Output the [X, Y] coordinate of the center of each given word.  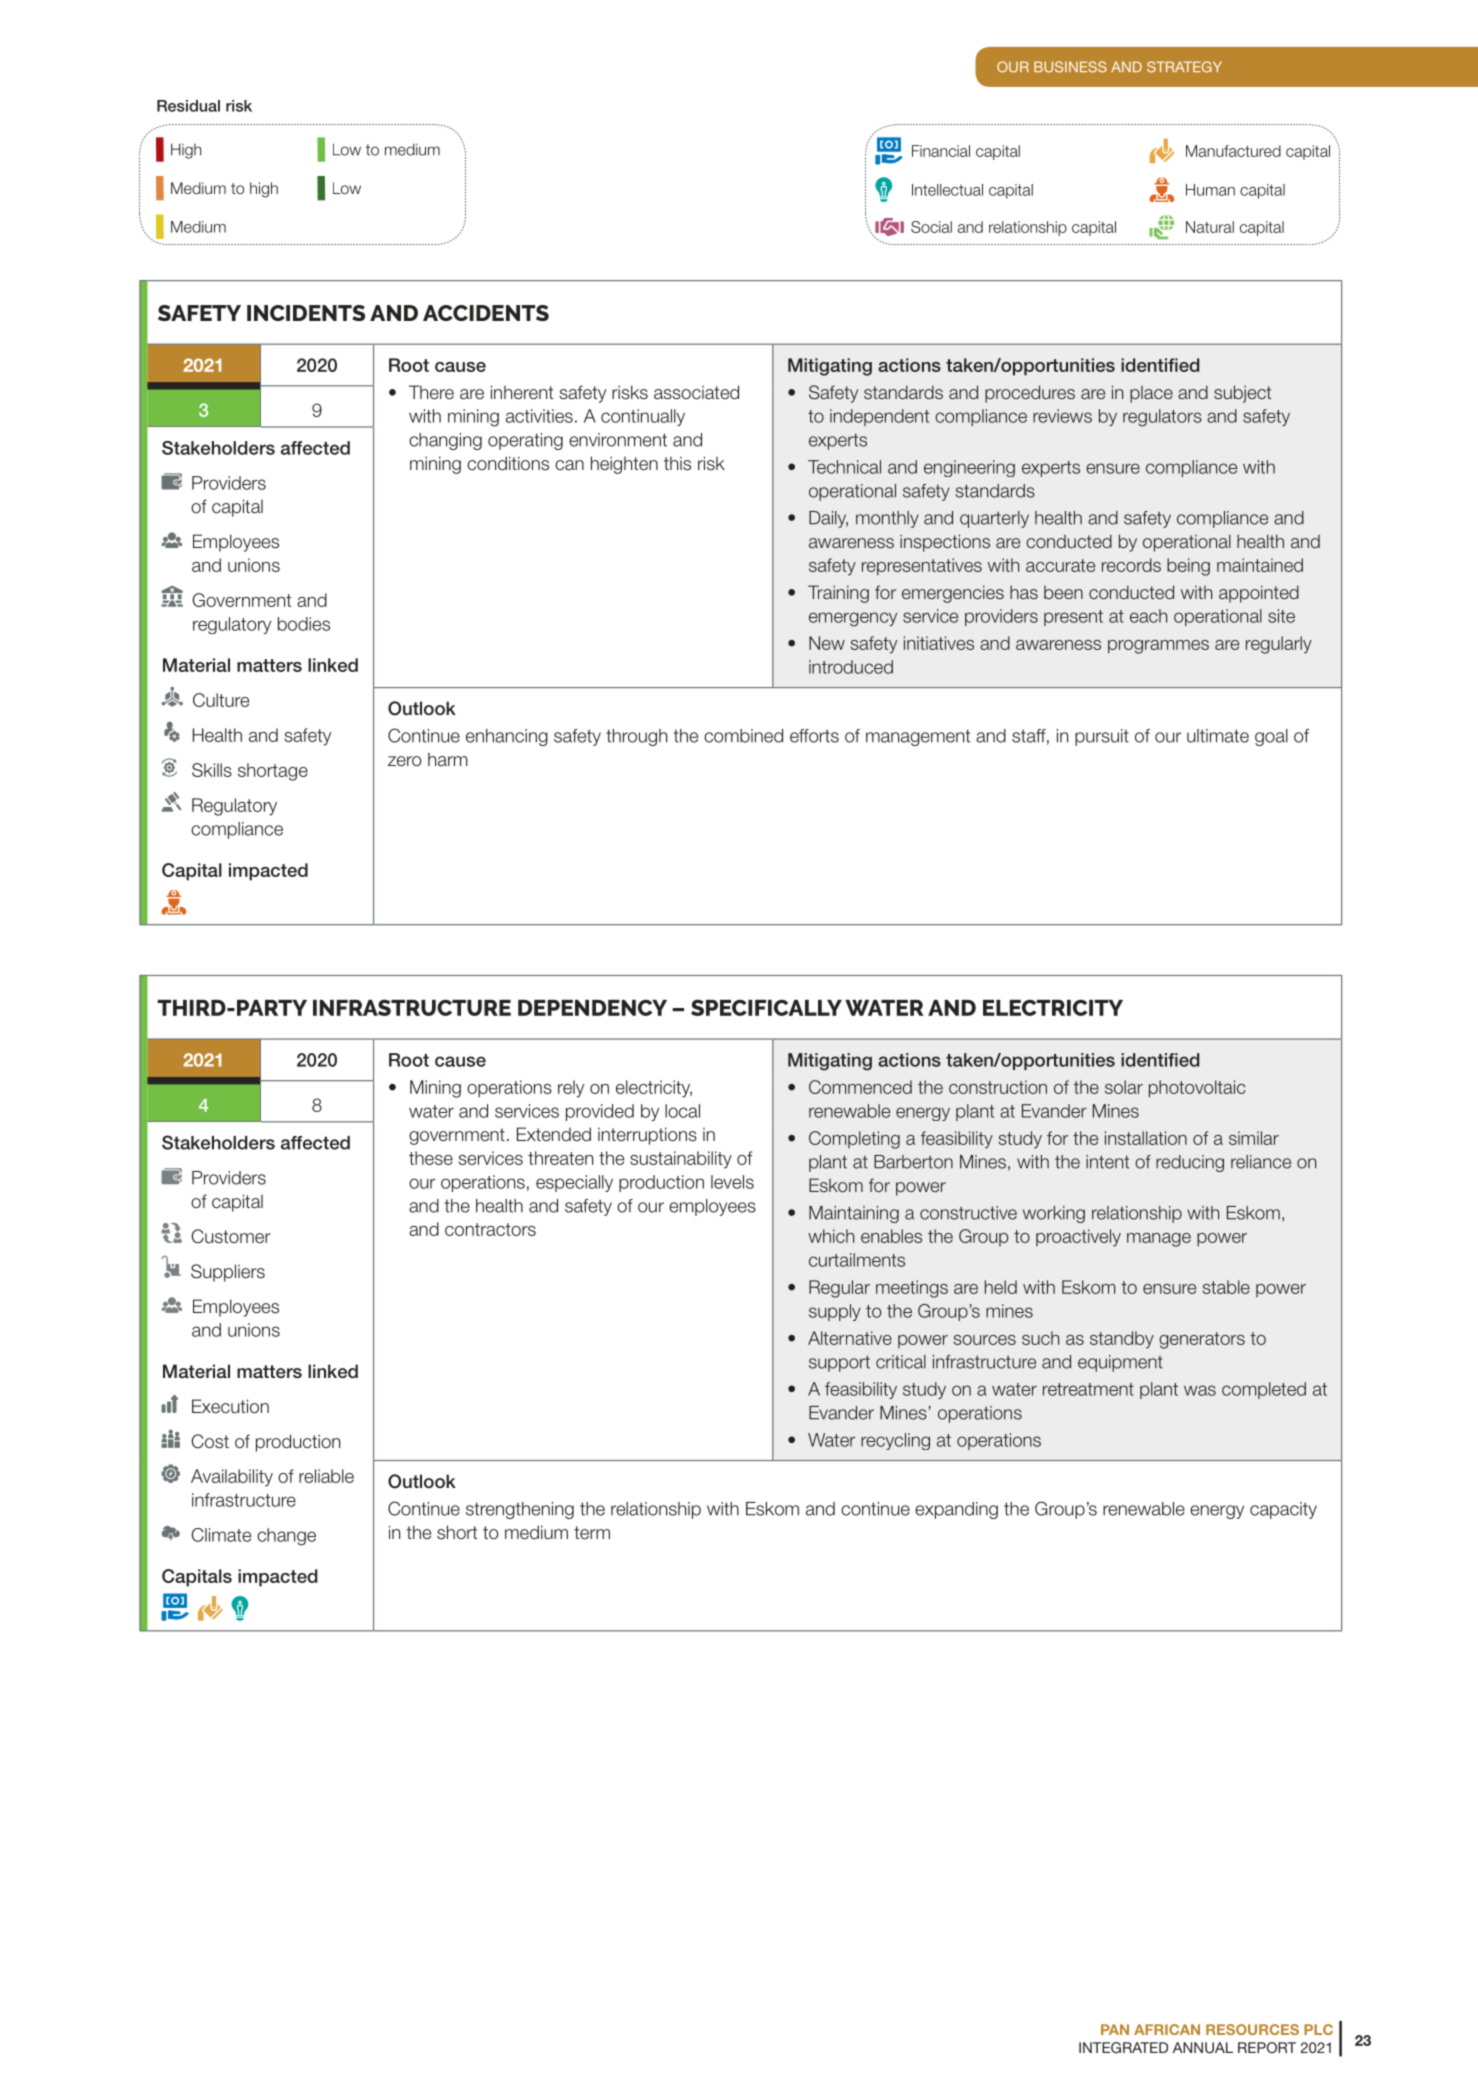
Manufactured [1233, 151]
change [286, 1537]
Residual [188, 106]
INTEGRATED [1123, 2047]
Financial [941, 151]
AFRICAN [1167, 2029]
